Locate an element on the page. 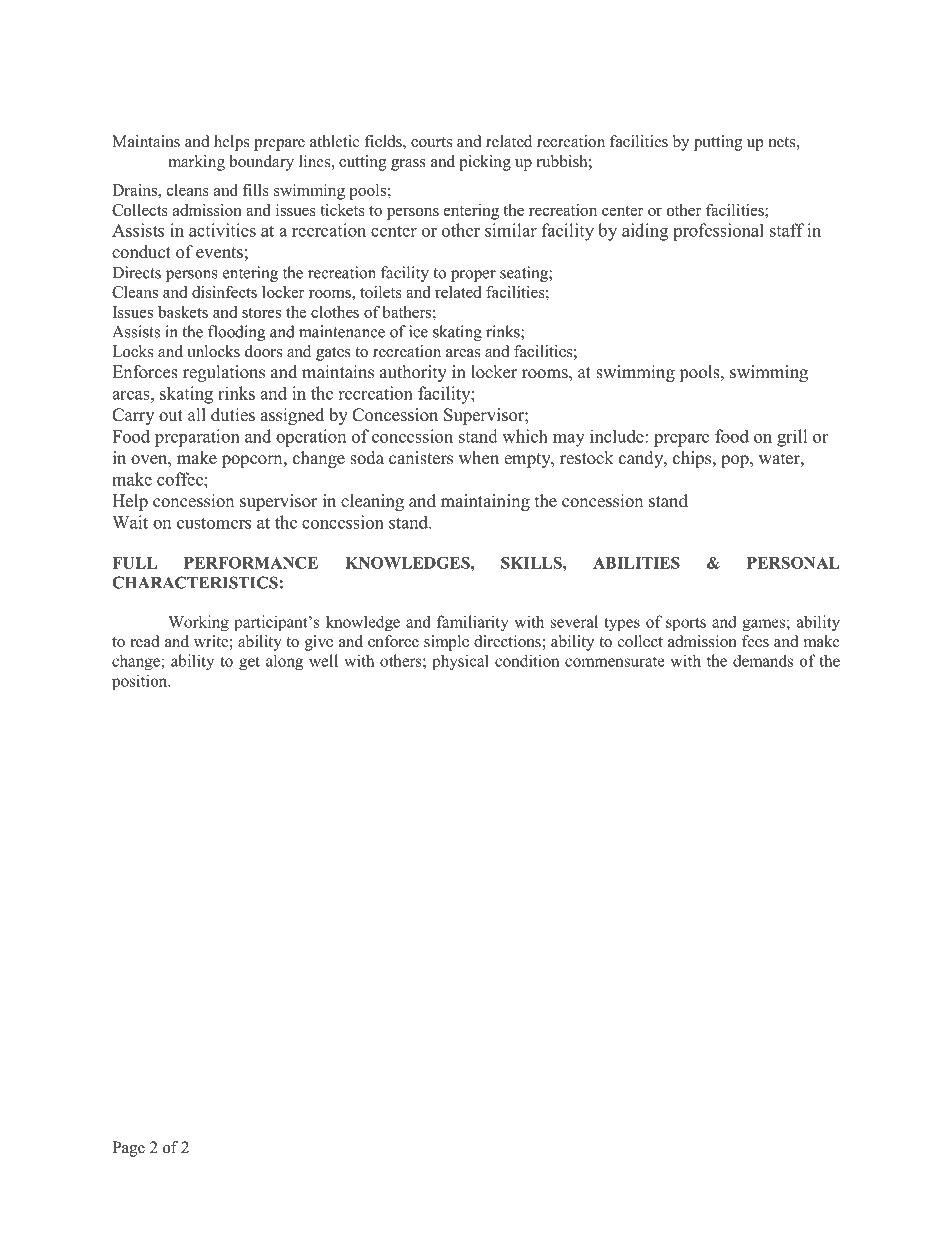  simple is located at coordinates (446, 643).
